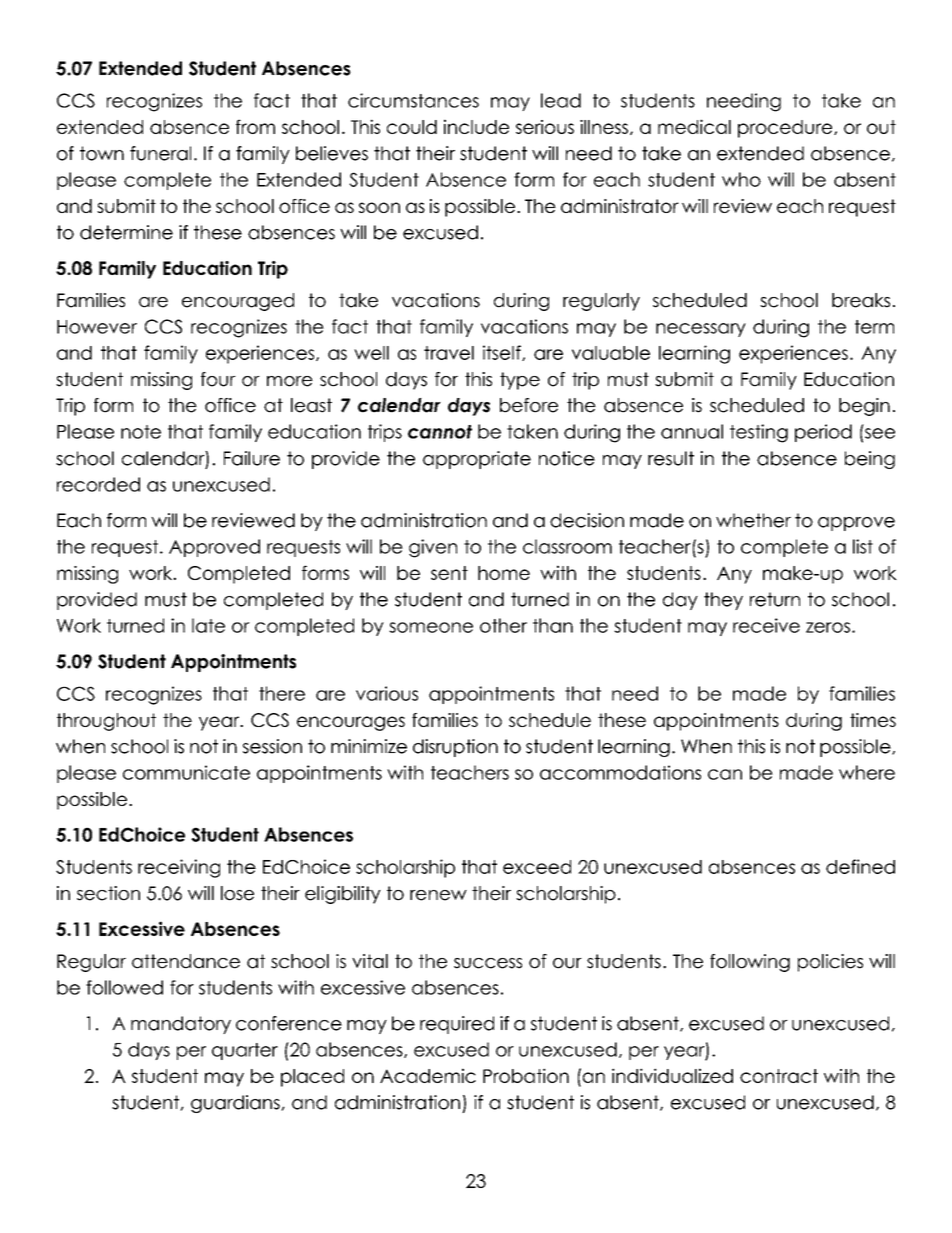 Image resolution: width=952 pixels, height=1233 pixels. What do you see at coordinates (476, 126) in the screenshot?
I see `include` at bounding box center [476, 126].
